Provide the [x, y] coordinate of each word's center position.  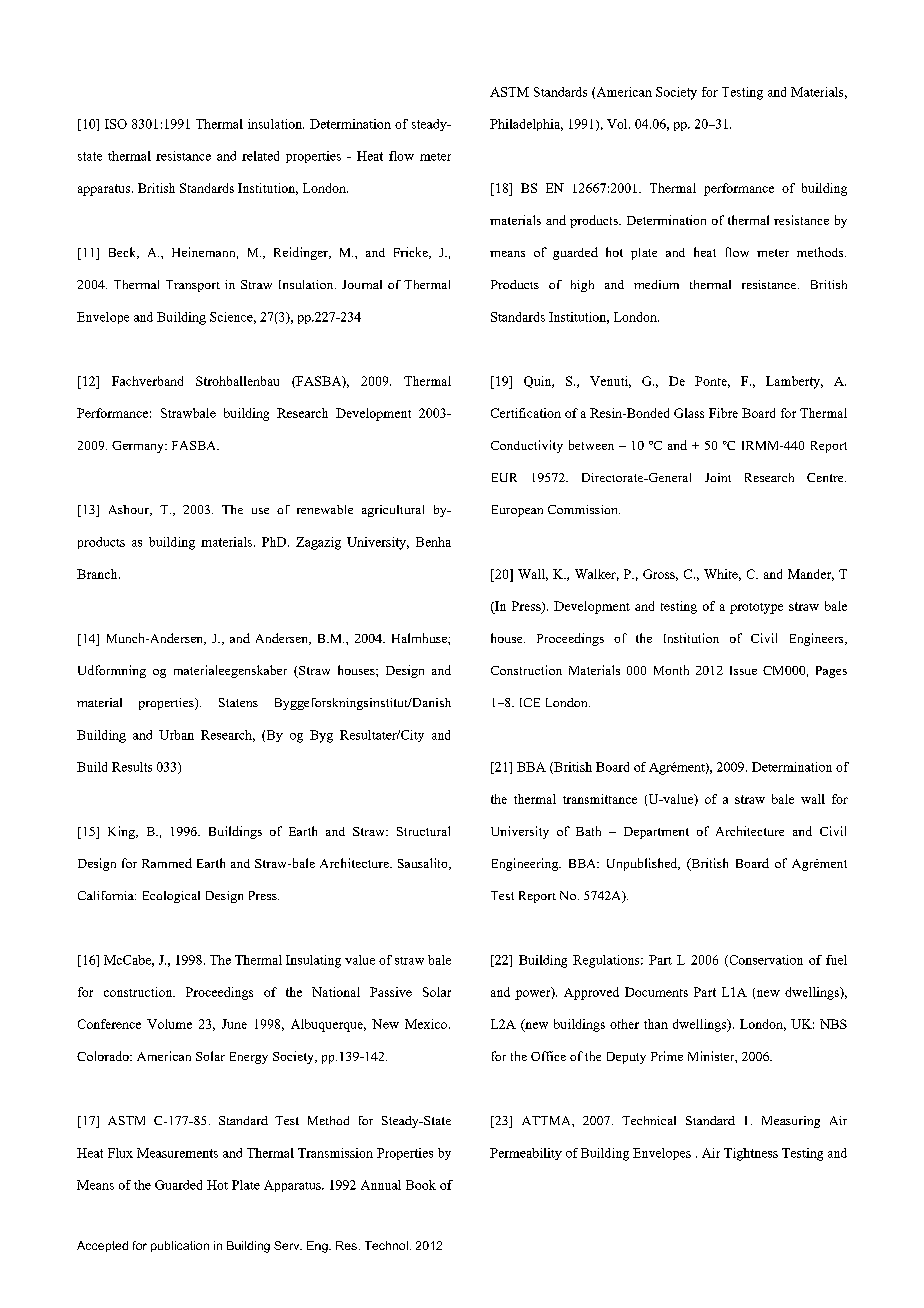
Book [421, 1185]
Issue [743, 670]
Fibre [723, 413]
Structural [423, 831]
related [260, 156]
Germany [139, 447]
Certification [526, 413]
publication [180, 1246]
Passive [391, 992]
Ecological [171, 897]
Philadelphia [526, 125]
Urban [176, 735]
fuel [836, 960]
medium [656, 284]
